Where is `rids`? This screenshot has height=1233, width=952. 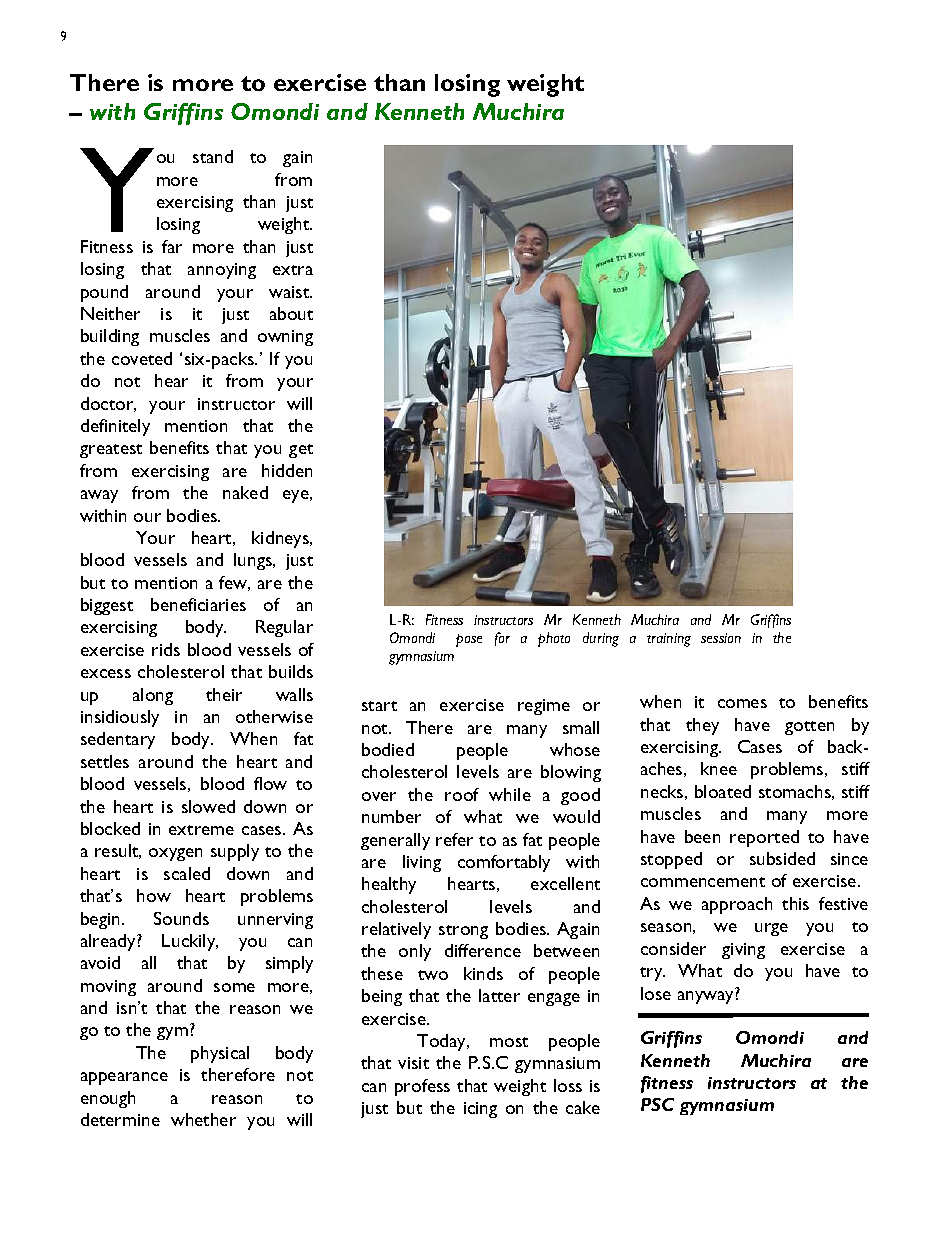
rids is located at coordinates (166, 649).
